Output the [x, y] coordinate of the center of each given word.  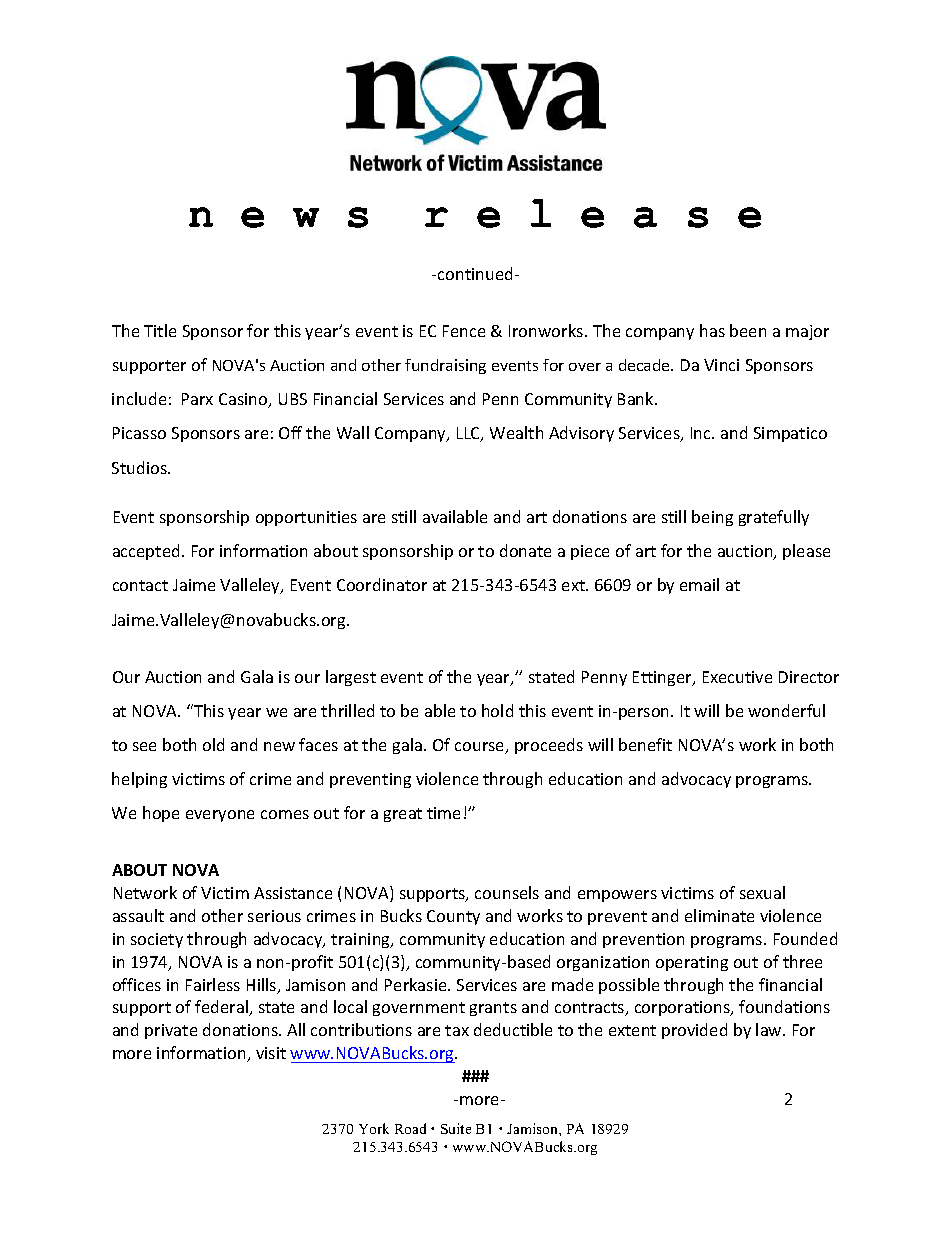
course [481, 748]
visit [271, 1053]
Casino [244, 400]
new [279, 746]
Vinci [721, 365]
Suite [456, 1128]
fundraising [445, 366]
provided [694, 1031]
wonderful [786, 710]
